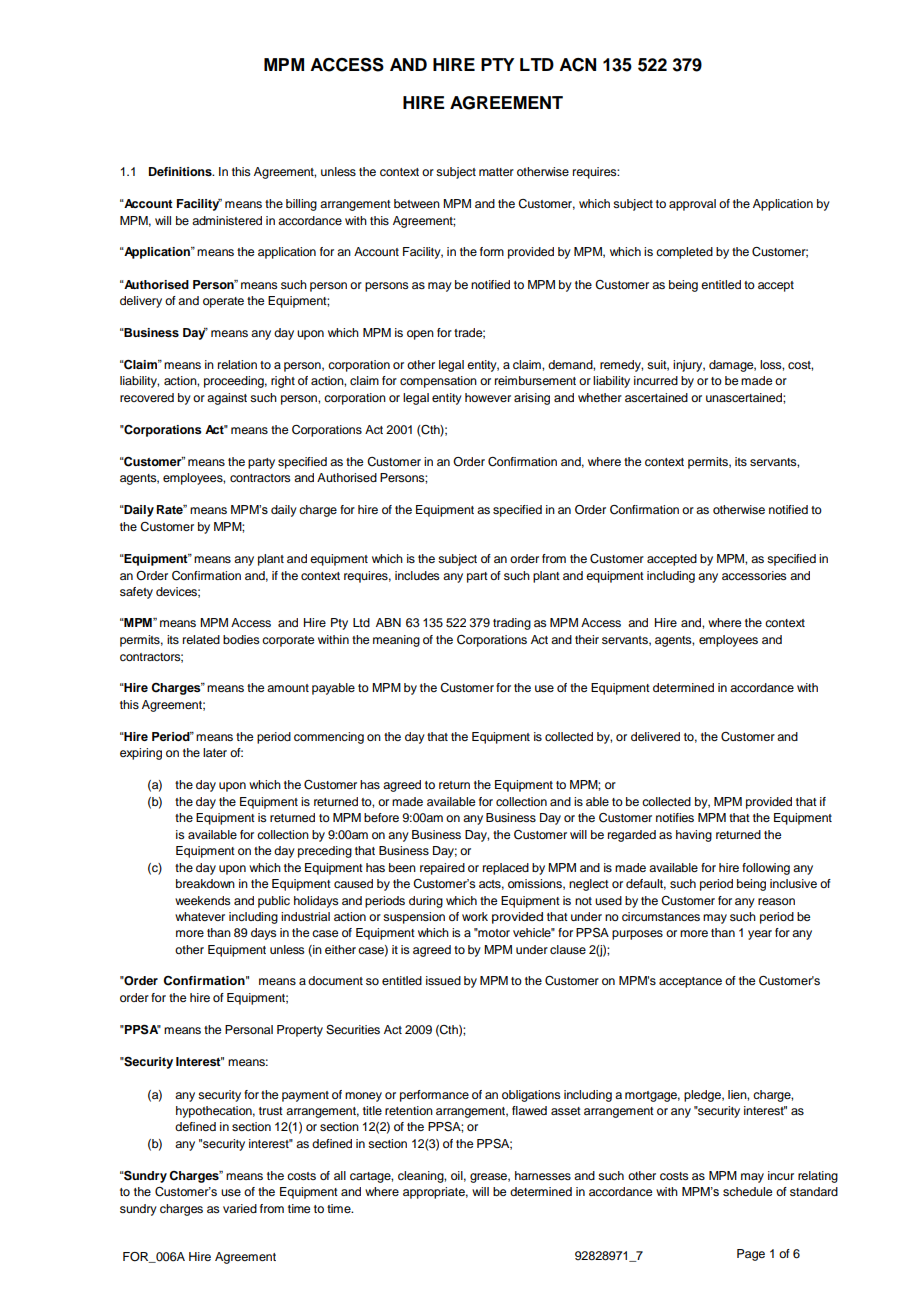 This image has height=1310, width=924. I want to click on matter, so click(496, 172).
